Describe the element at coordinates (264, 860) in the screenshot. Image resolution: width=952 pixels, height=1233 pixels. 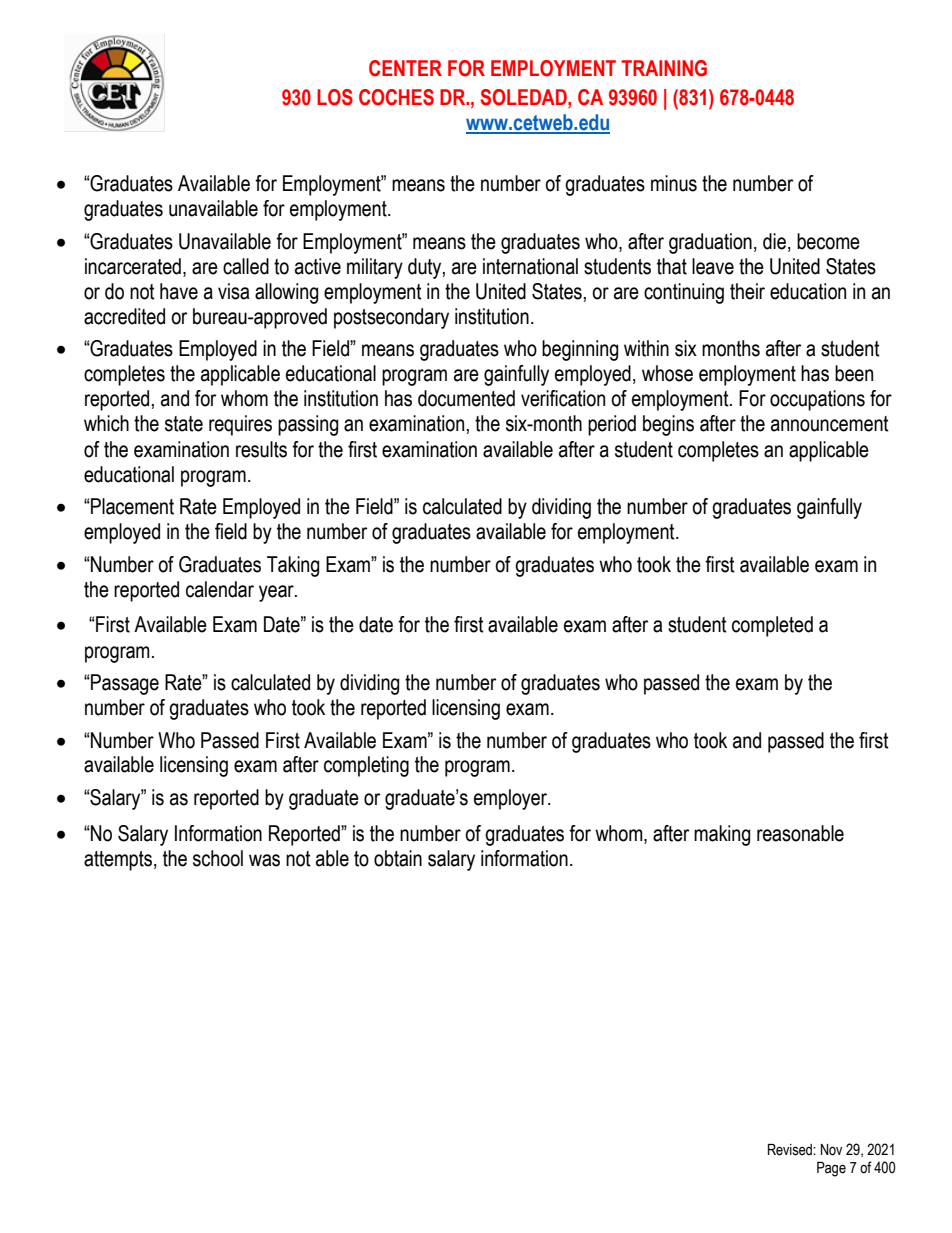
I see `was` at that location.
